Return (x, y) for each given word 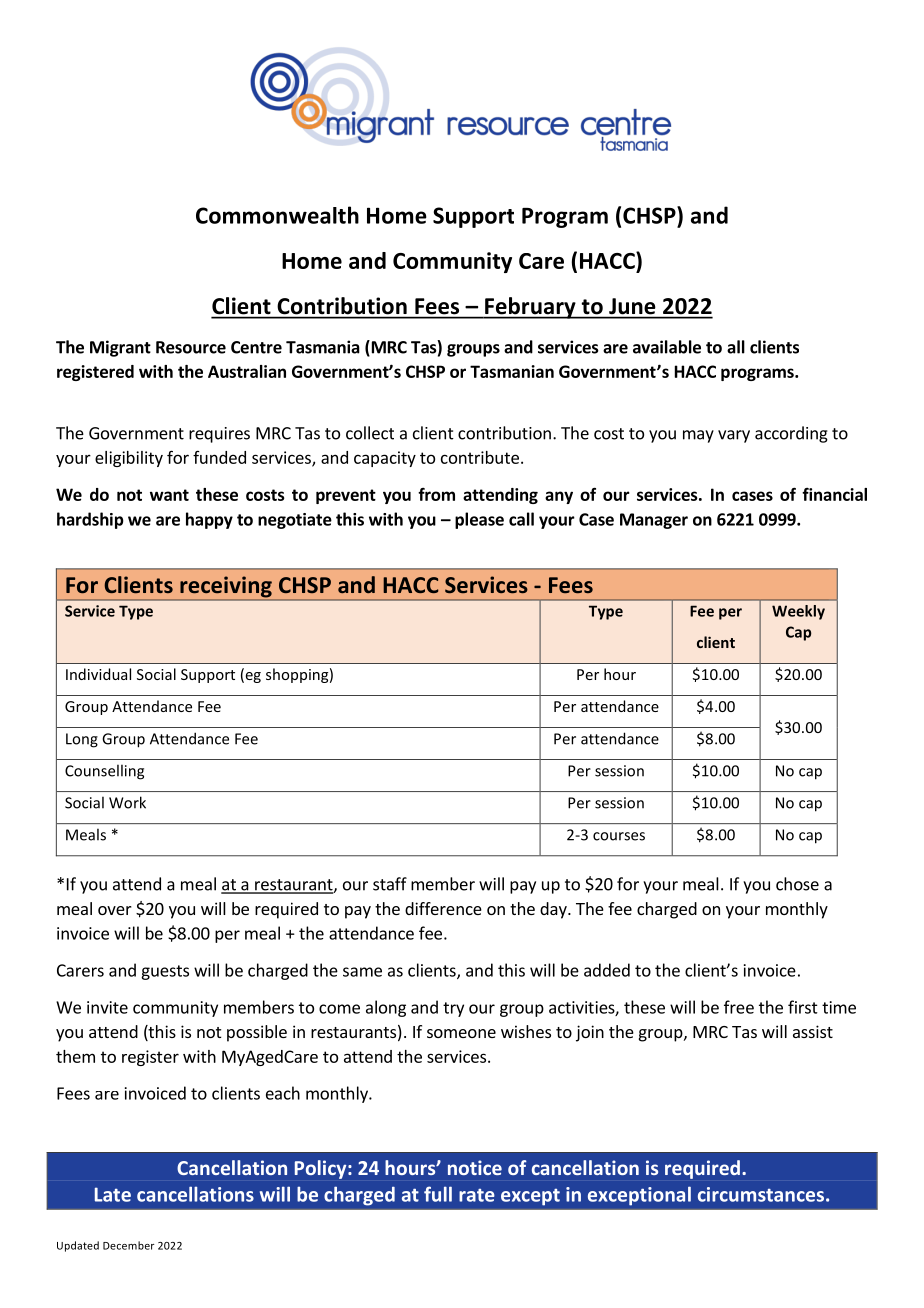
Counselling (104, 772)
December (128, 1245)
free (739, 1007)
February (530, 308)
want (169, 495)
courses (619, 836)
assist (813, 1031)
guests (165, 972)
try (453, 1009)
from (436, 494)
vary (734, 436)
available (667, 347)
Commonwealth (277, 215)
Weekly (798, 612)
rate (477, 1195)
